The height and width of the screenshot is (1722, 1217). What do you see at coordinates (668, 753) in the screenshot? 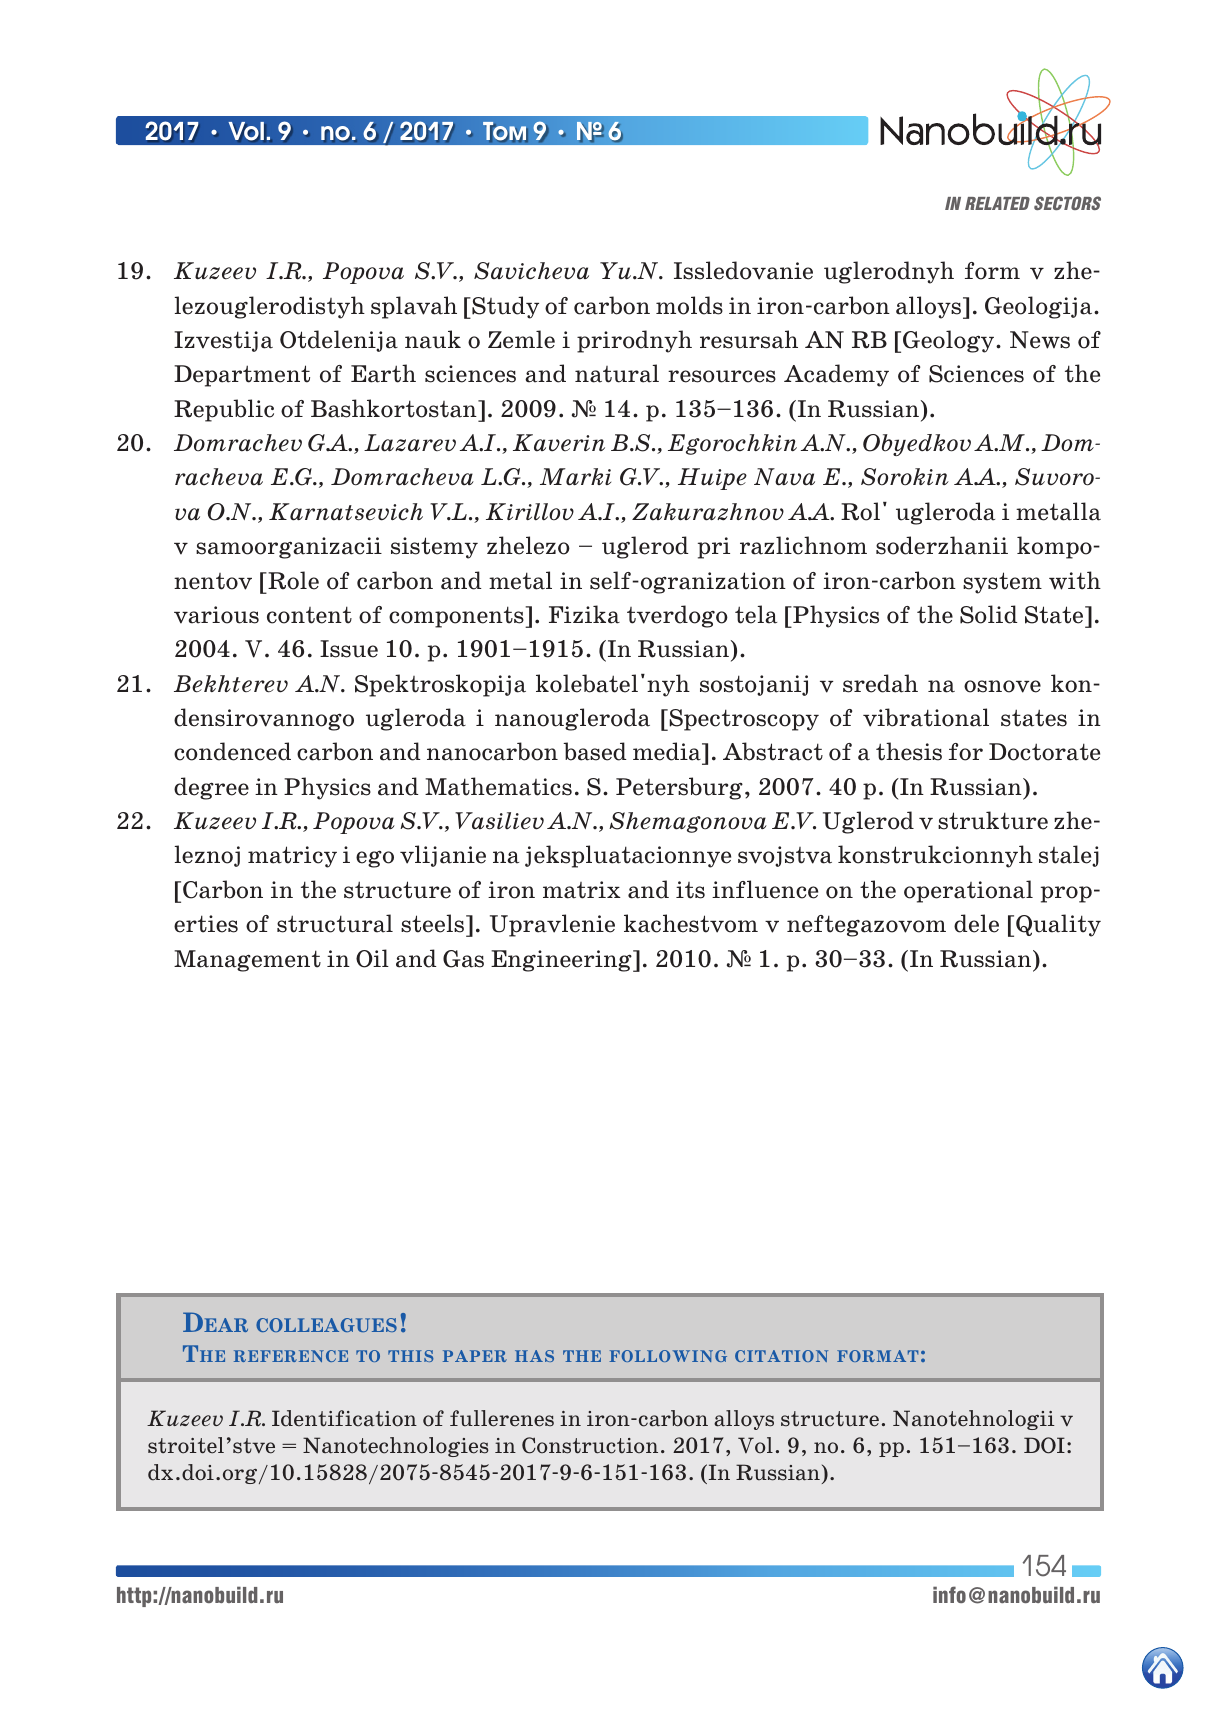
I see `media` at bounding box center [668, 753].
